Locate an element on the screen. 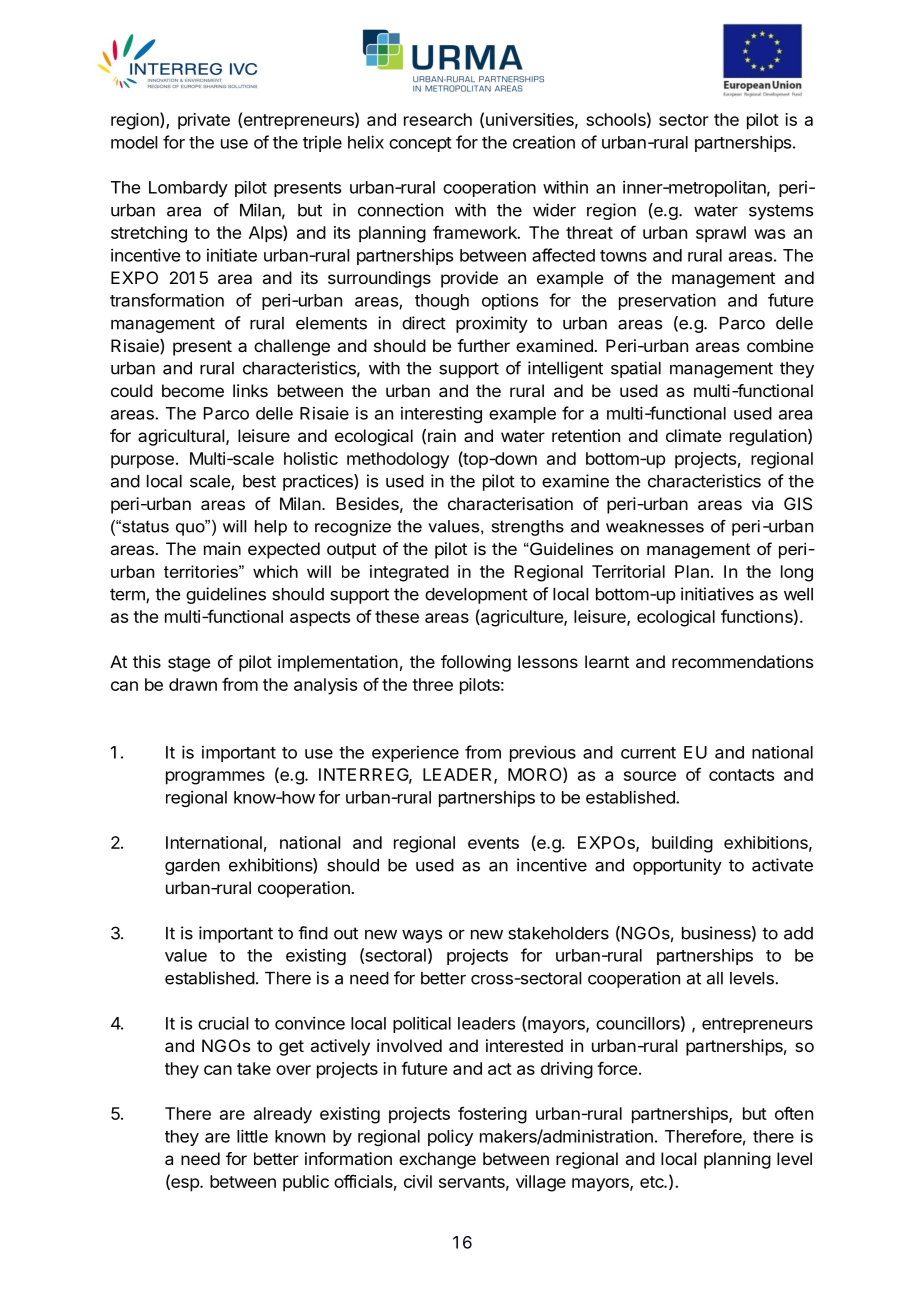  concept is located at coordinates (420, 144).
